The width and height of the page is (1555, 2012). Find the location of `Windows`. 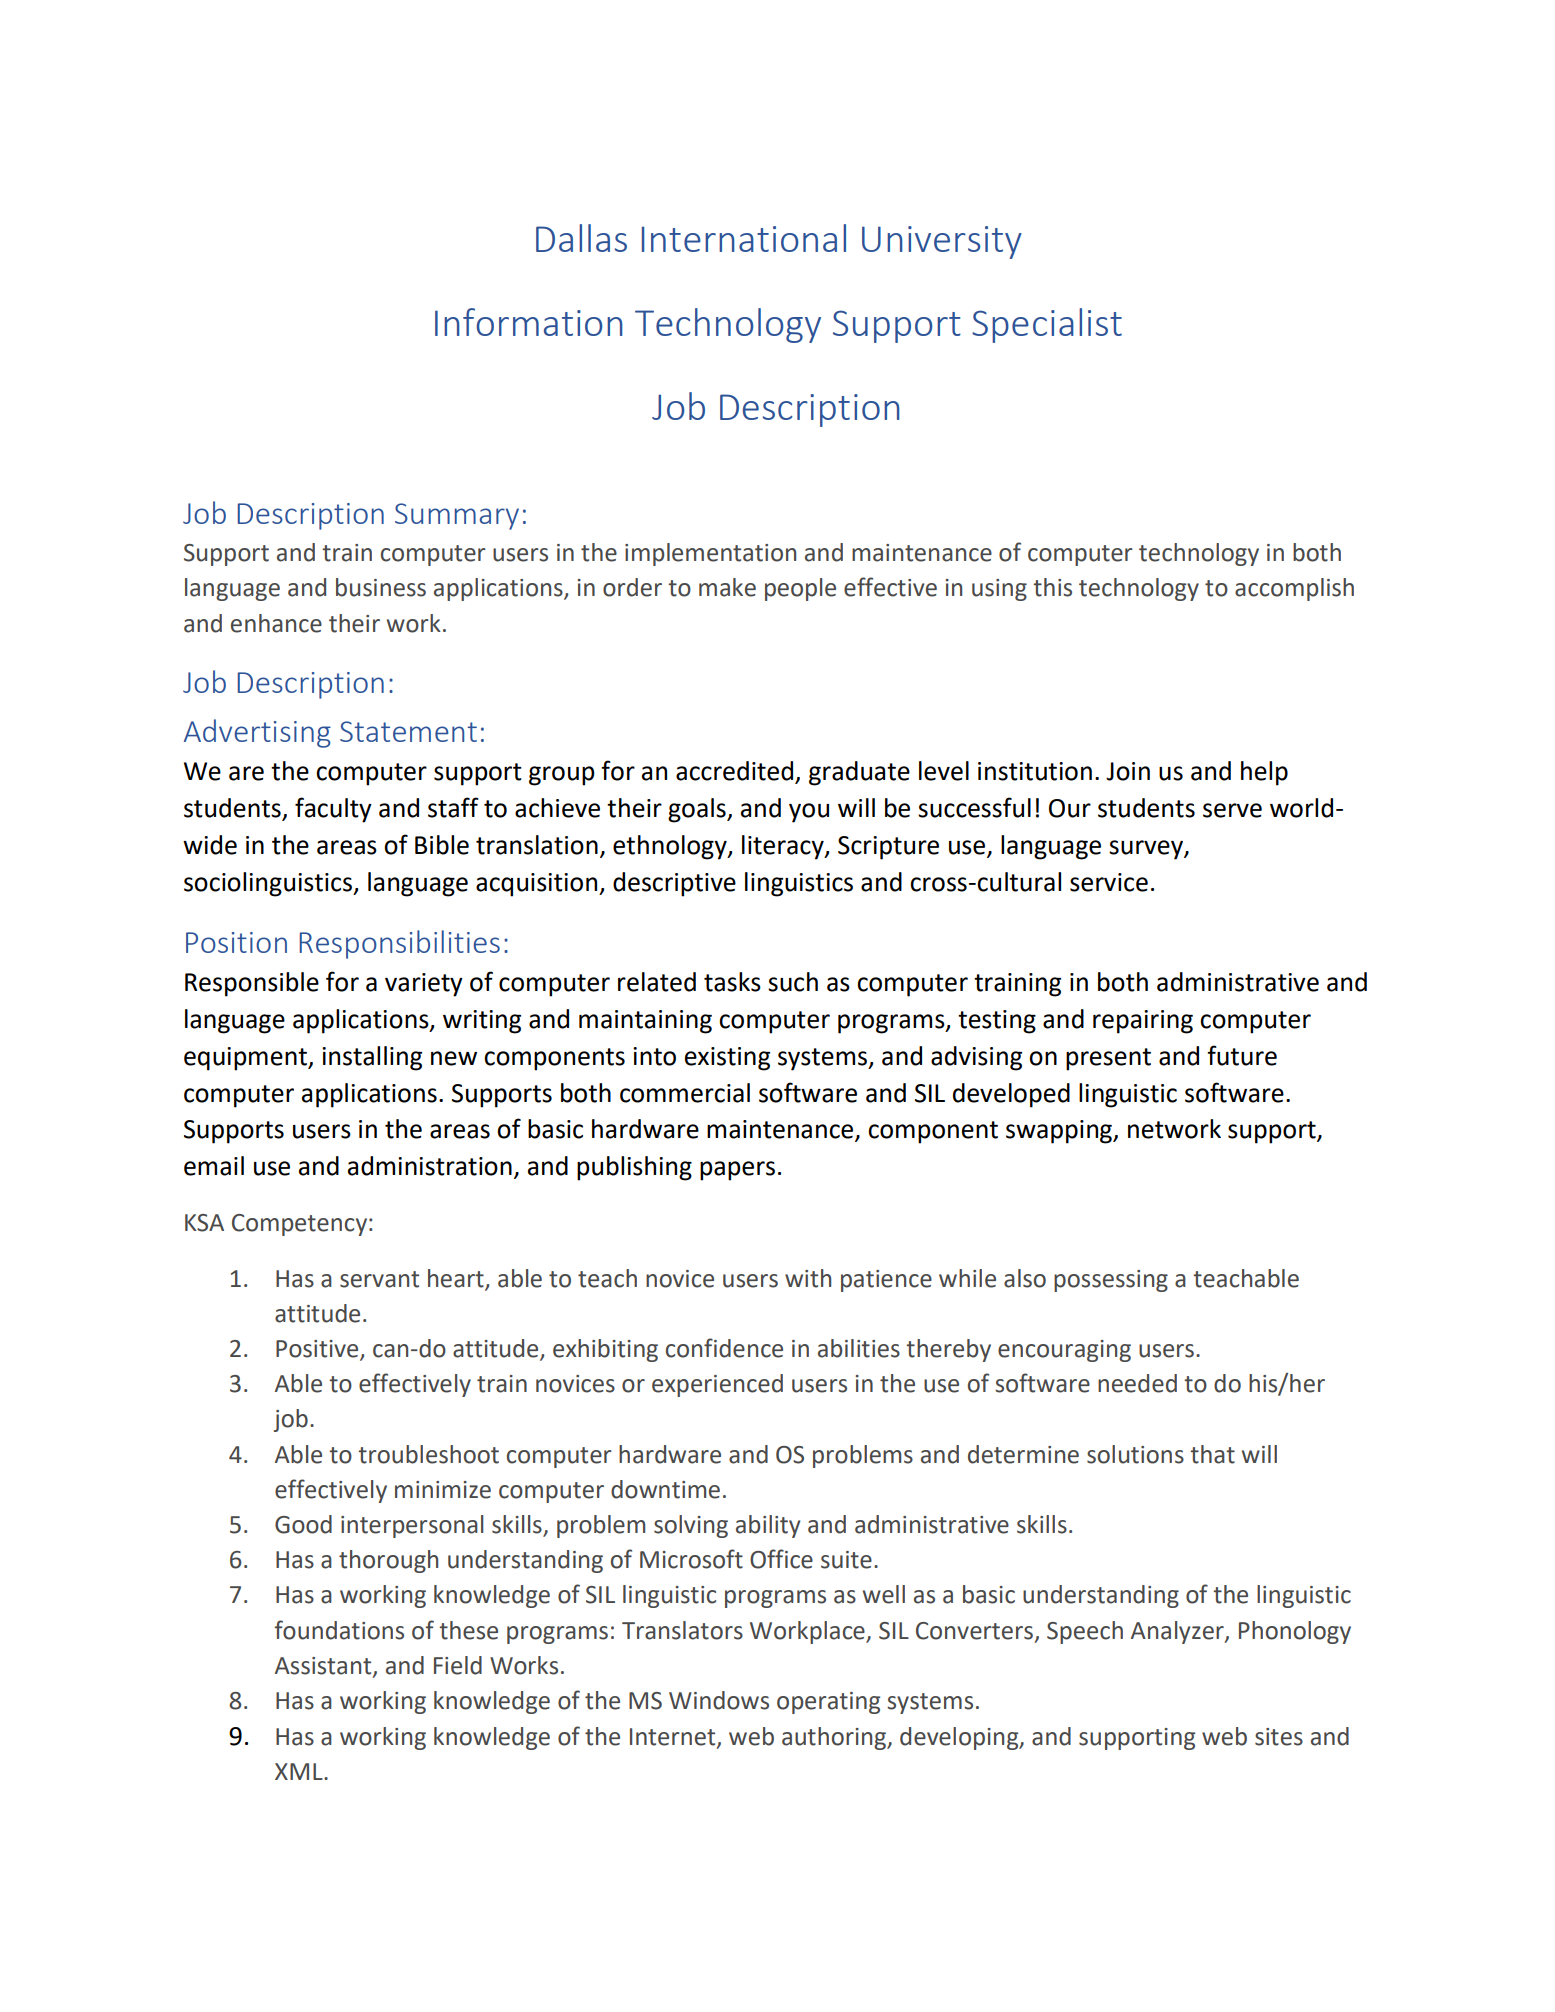

Windows is located at coordinates (719, 1700).
